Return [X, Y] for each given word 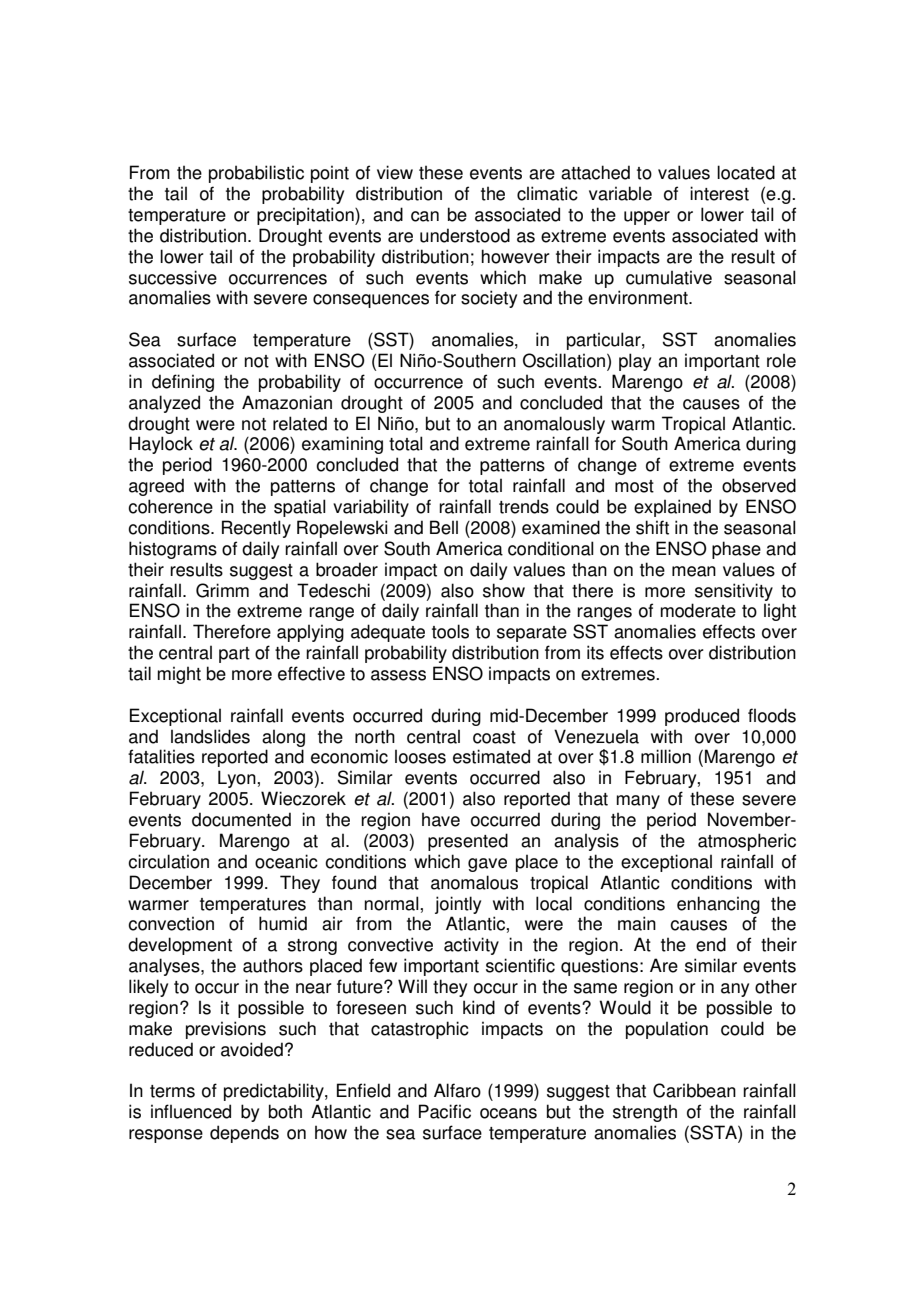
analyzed [164, 404]
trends [524, 506]
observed [759, 485]
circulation [168, 861]
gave [487, 865]
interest [719, 193]
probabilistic [256, 174]
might [179, 675]
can [425, 216]
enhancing [718, 905]
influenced [191, 1111]
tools [450, 631]
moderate [698, 610]
